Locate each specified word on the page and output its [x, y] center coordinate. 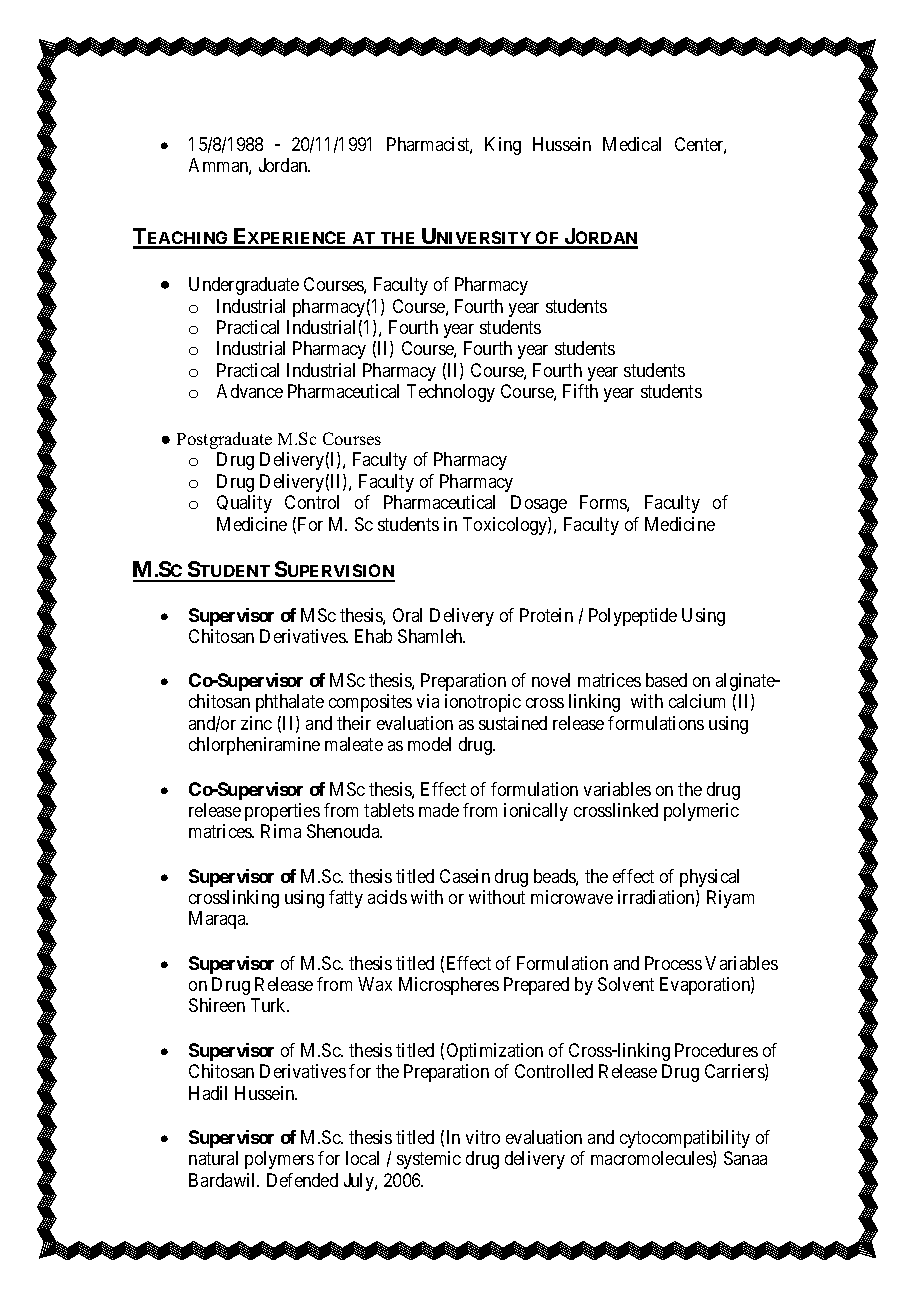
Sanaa [745, 1158]
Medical [632, 144]
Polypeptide [633, 617]
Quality [244, 504]
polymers [279, 1160]
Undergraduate [244, 286]
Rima [281, 831]
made [439, 810]
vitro [483, 1137]
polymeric [701, 812]
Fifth [580, 391]
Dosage [539, 504]
